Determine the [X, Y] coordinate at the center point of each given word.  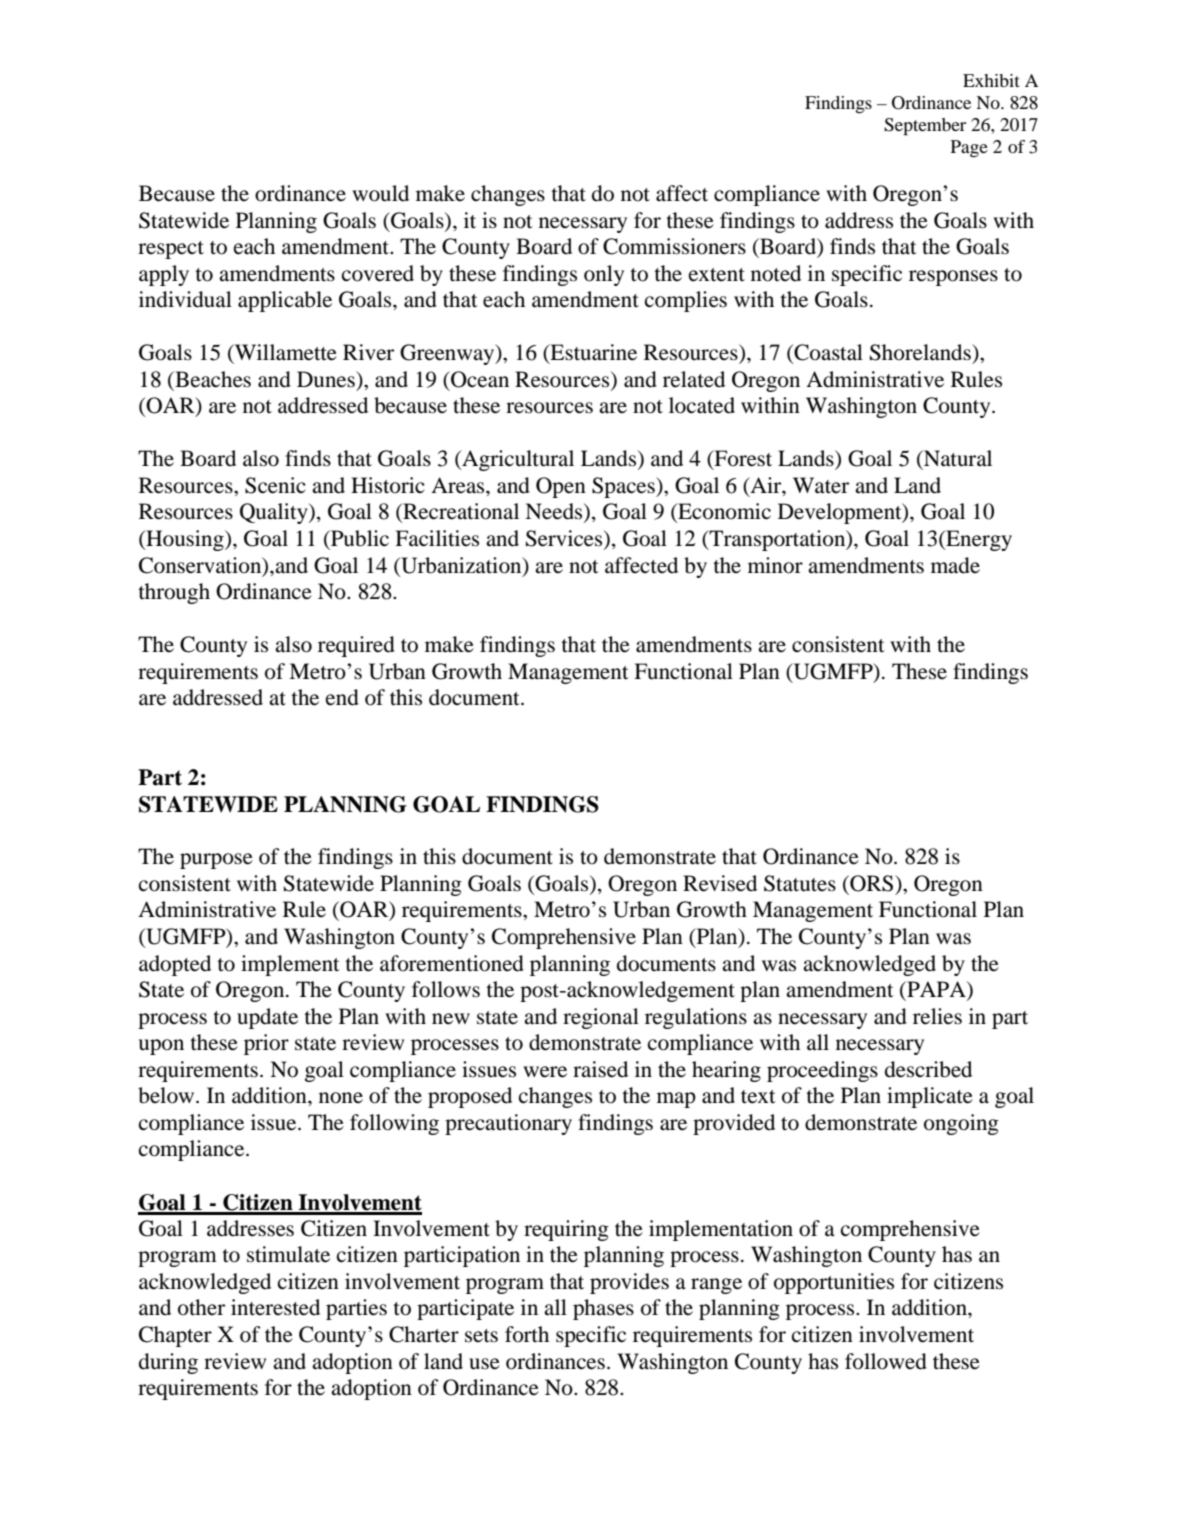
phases [603, 1309]
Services [565, 539]
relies [937, 1016]
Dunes [327, 379]
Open [561, 487]
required [356, 646]
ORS [872, 883]
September [925, 127]
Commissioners [674, 246]
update [267, 1018]
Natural [957, 458]
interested [275, 1307]
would [380, 193]
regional [601, 1018]
